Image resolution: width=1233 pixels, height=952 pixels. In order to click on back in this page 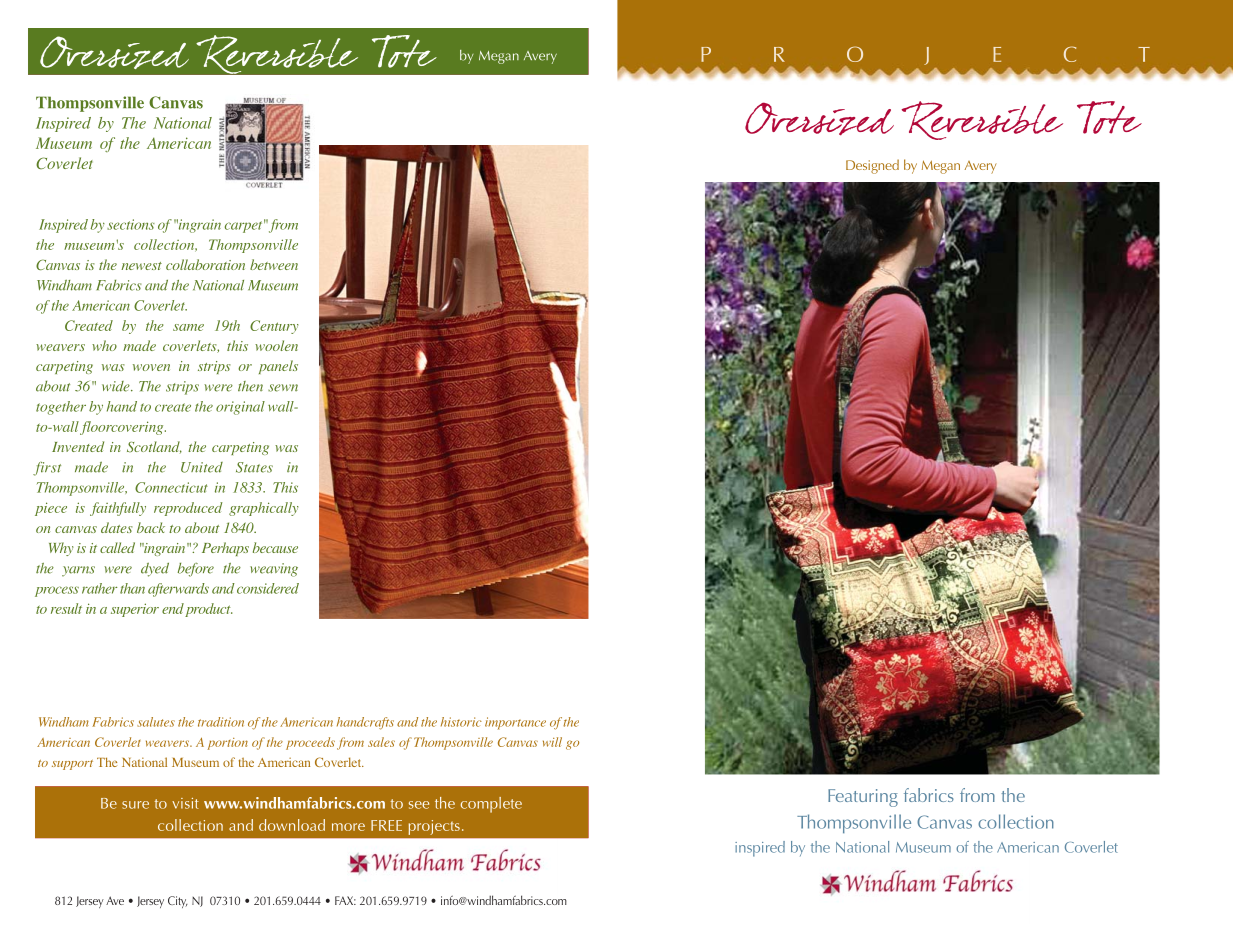, I will do `click(151, 527)`.
